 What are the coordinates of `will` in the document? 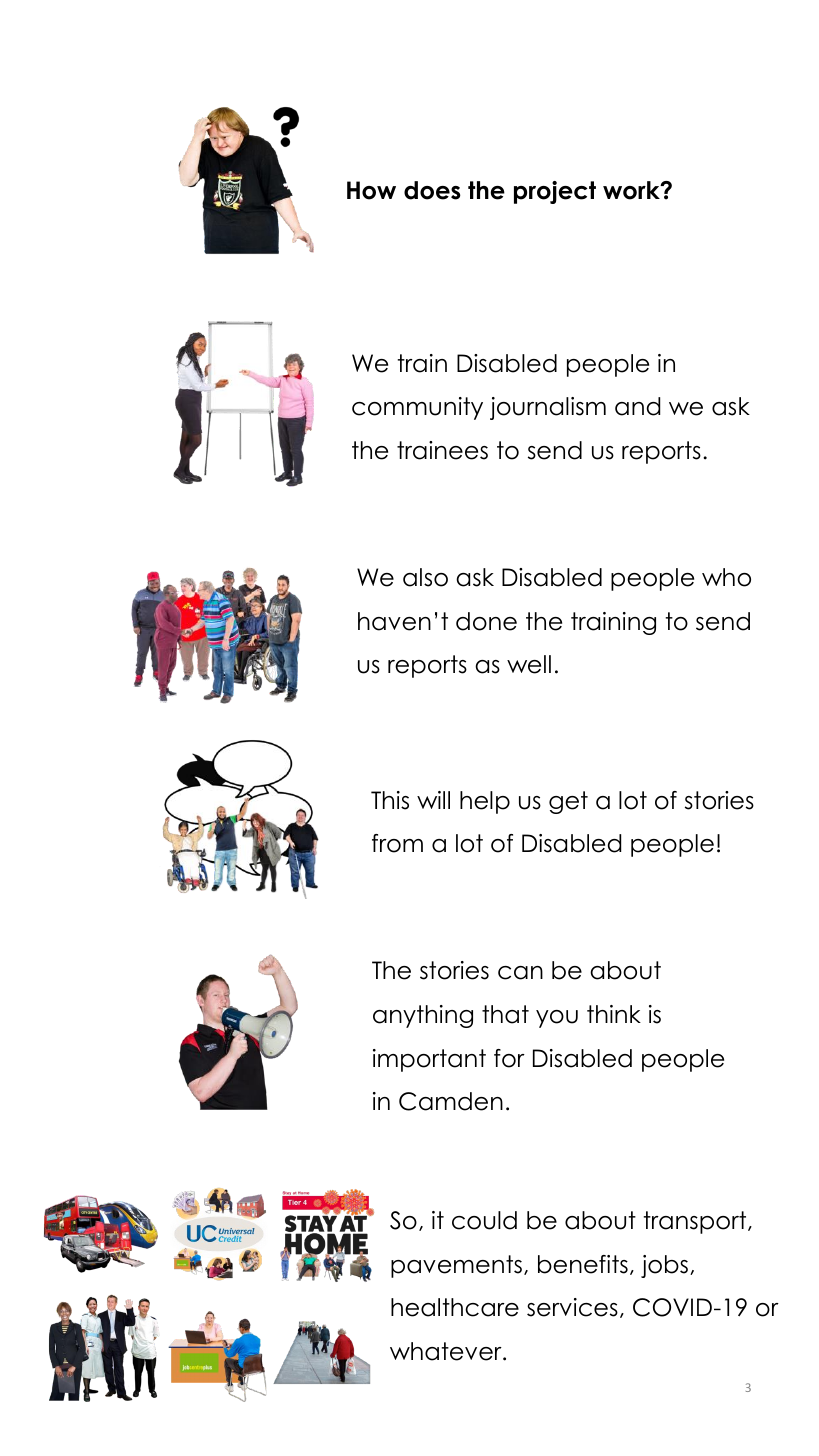 It's located at (433, 800).
